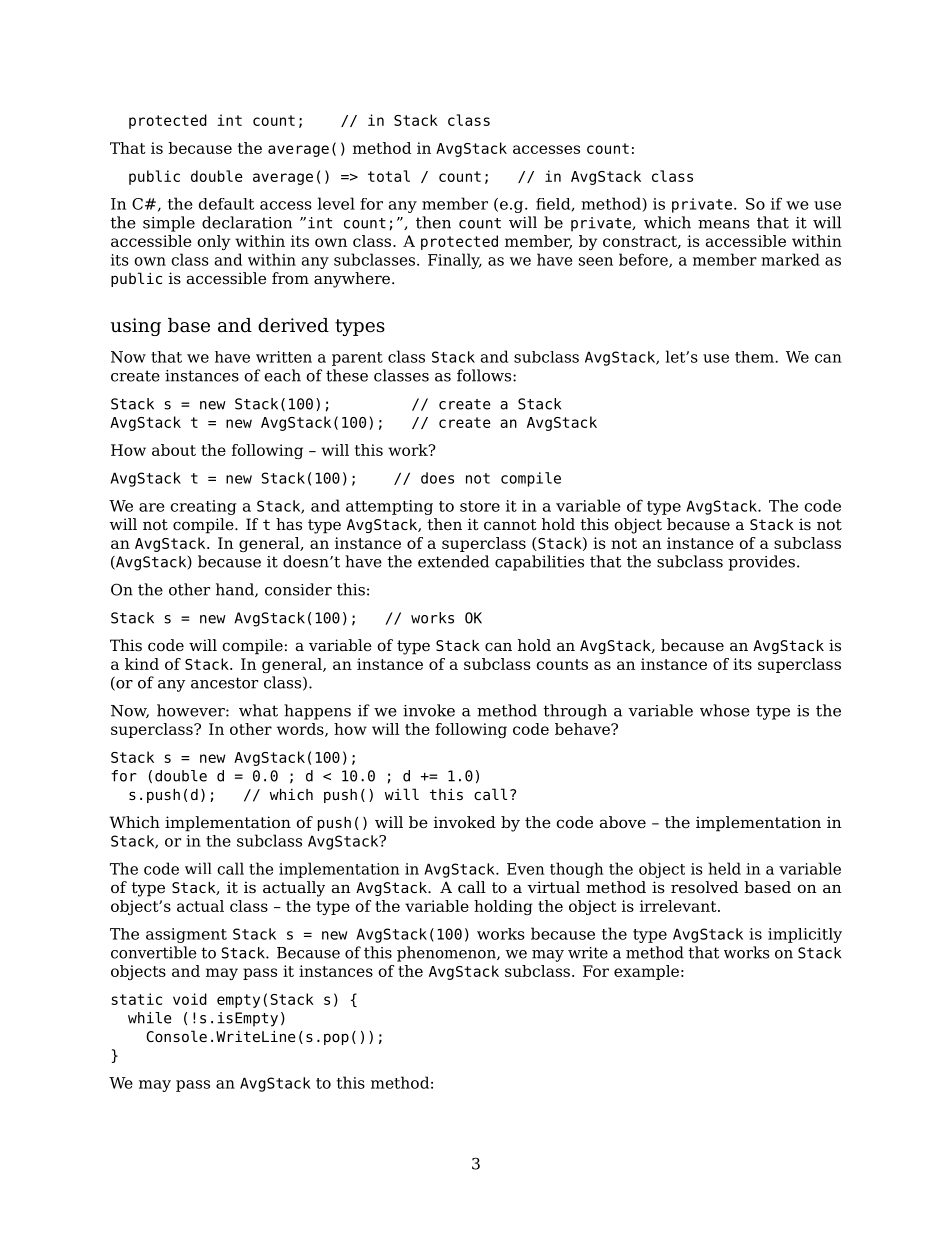 This screenshot has height=1233, width=952. I want to click on extended, so click(453, 561).
